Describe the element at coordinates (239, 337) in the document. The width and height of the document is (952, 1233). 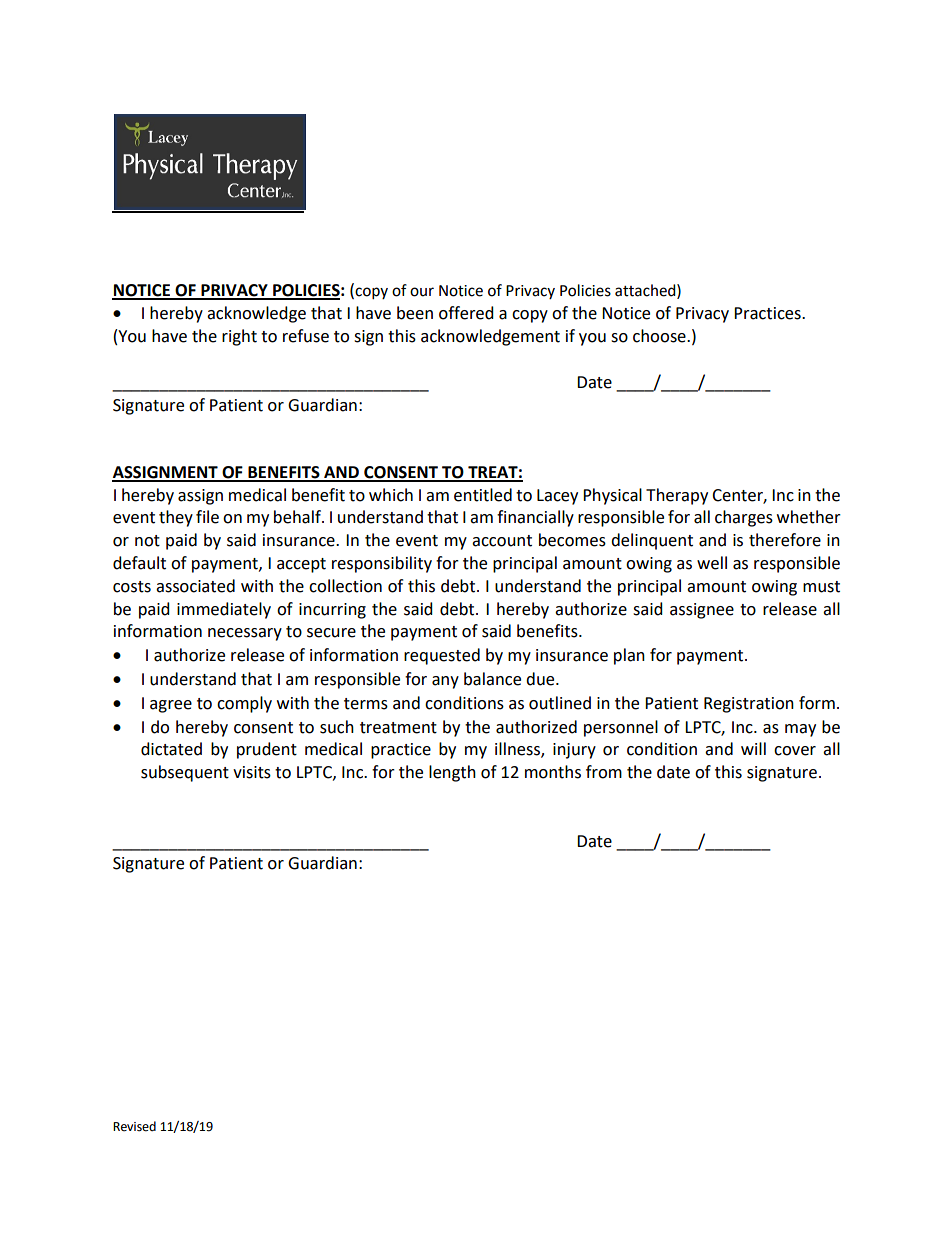
I see `right` at that location.
